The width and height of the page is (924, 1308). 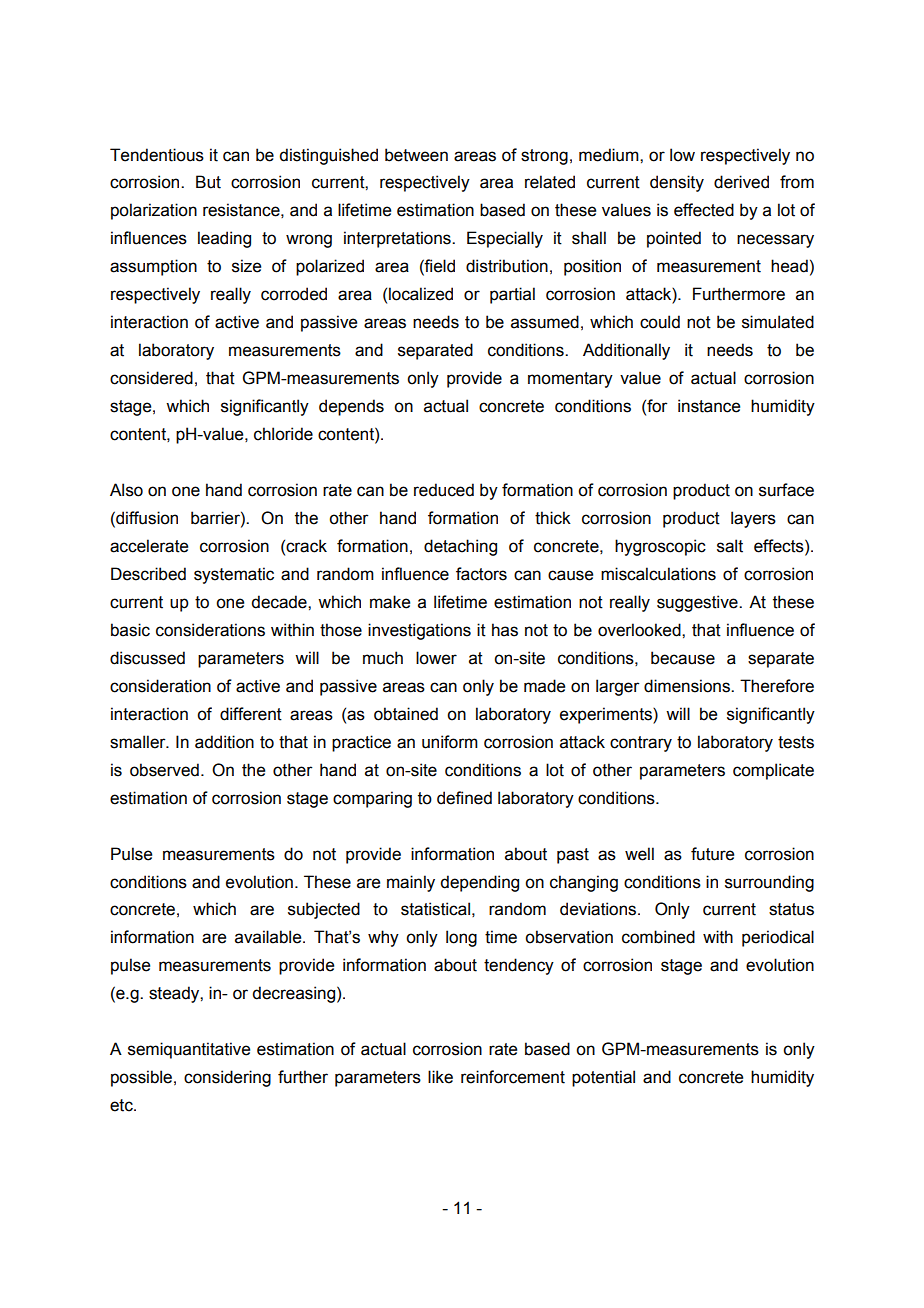 I want to click on derived, so click(x=741, y=182).
